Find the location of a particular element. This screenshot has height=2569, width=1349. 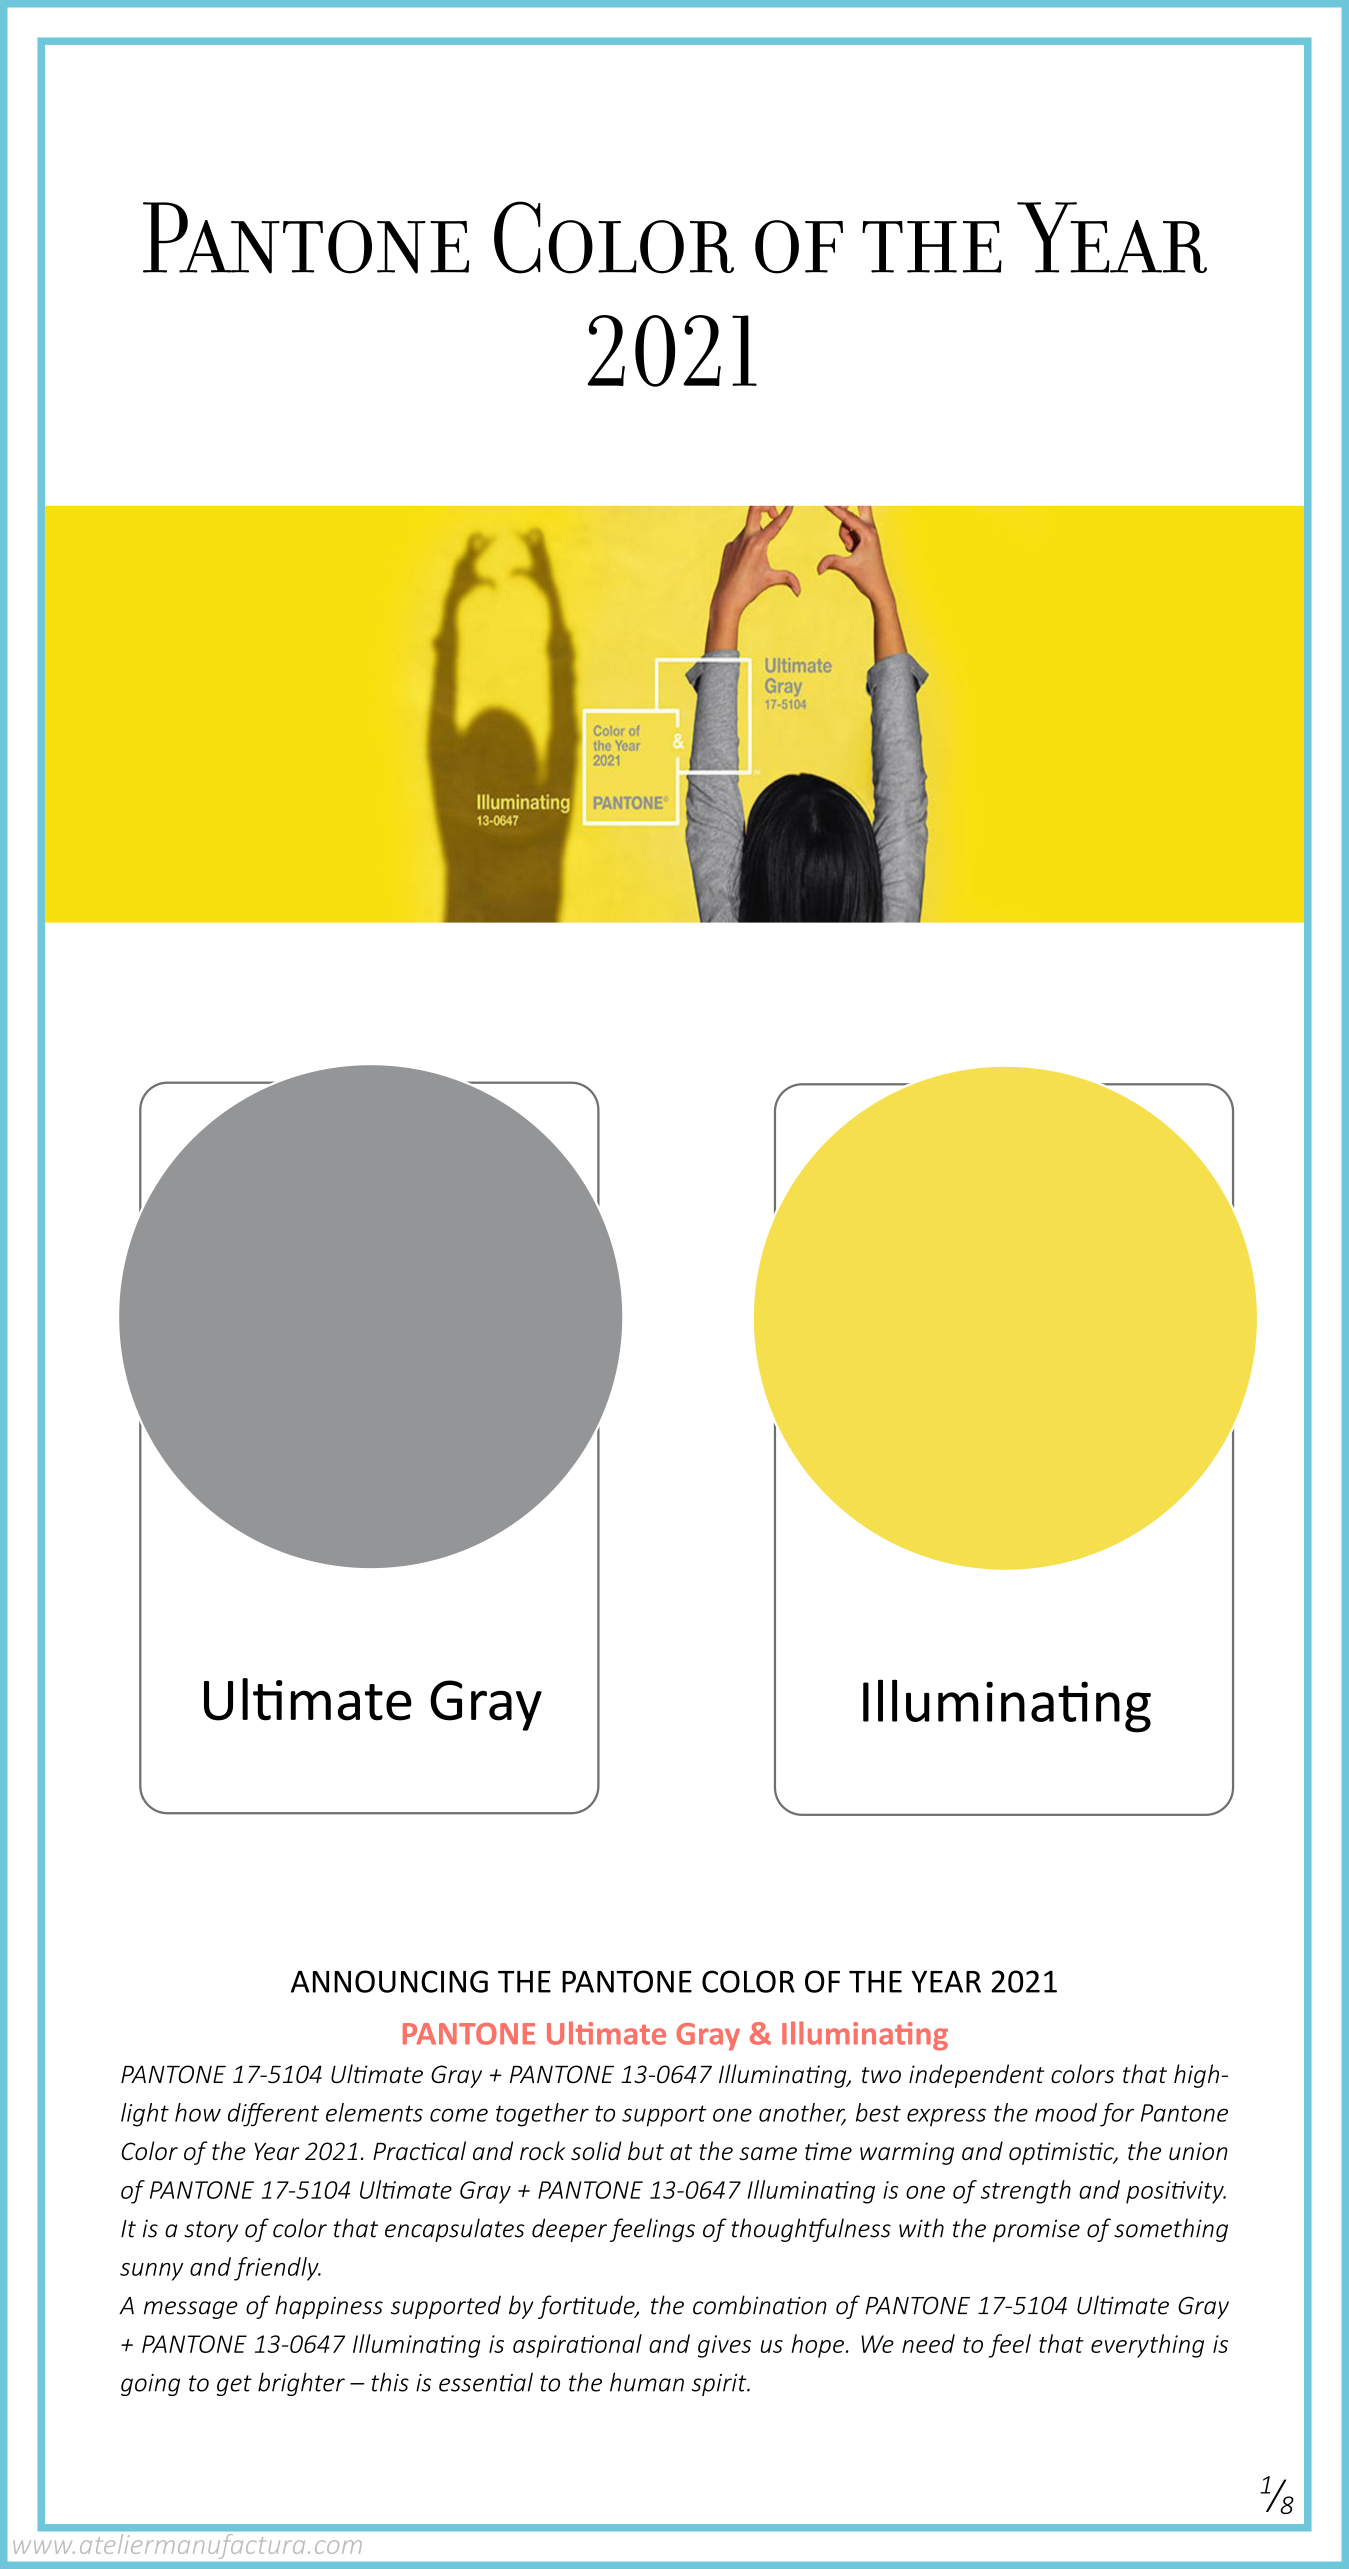

independent is located at coordinates (976, 2076).
